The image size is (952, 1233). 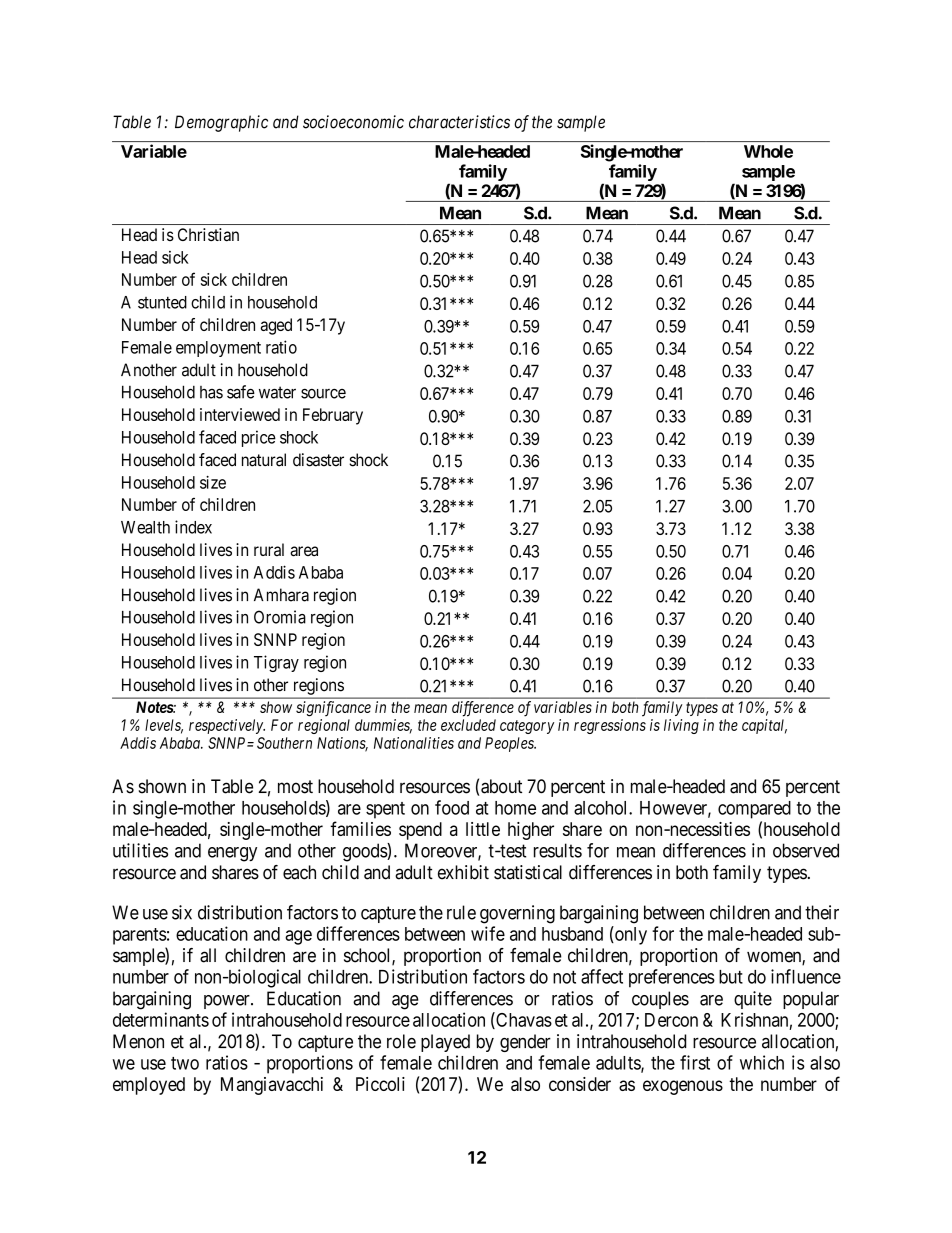 What do you see at coordinates (211, 392) in the page?
I see `has` at bounding box center [211, 392].
